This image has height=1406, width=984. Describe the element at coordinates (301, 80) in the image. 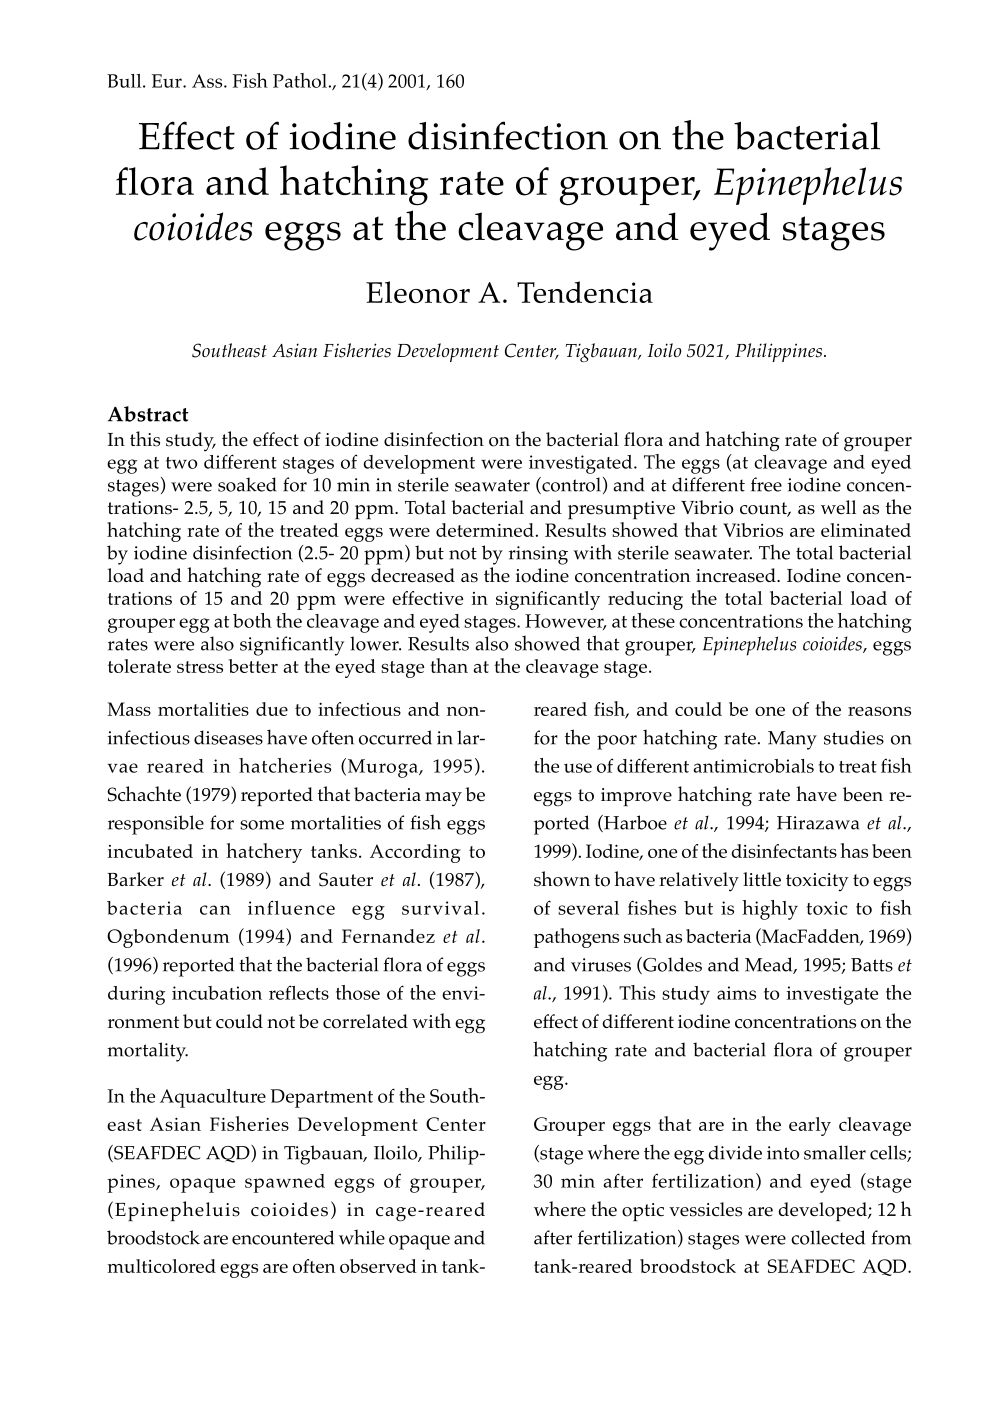

I see `Pathol` at that location.
